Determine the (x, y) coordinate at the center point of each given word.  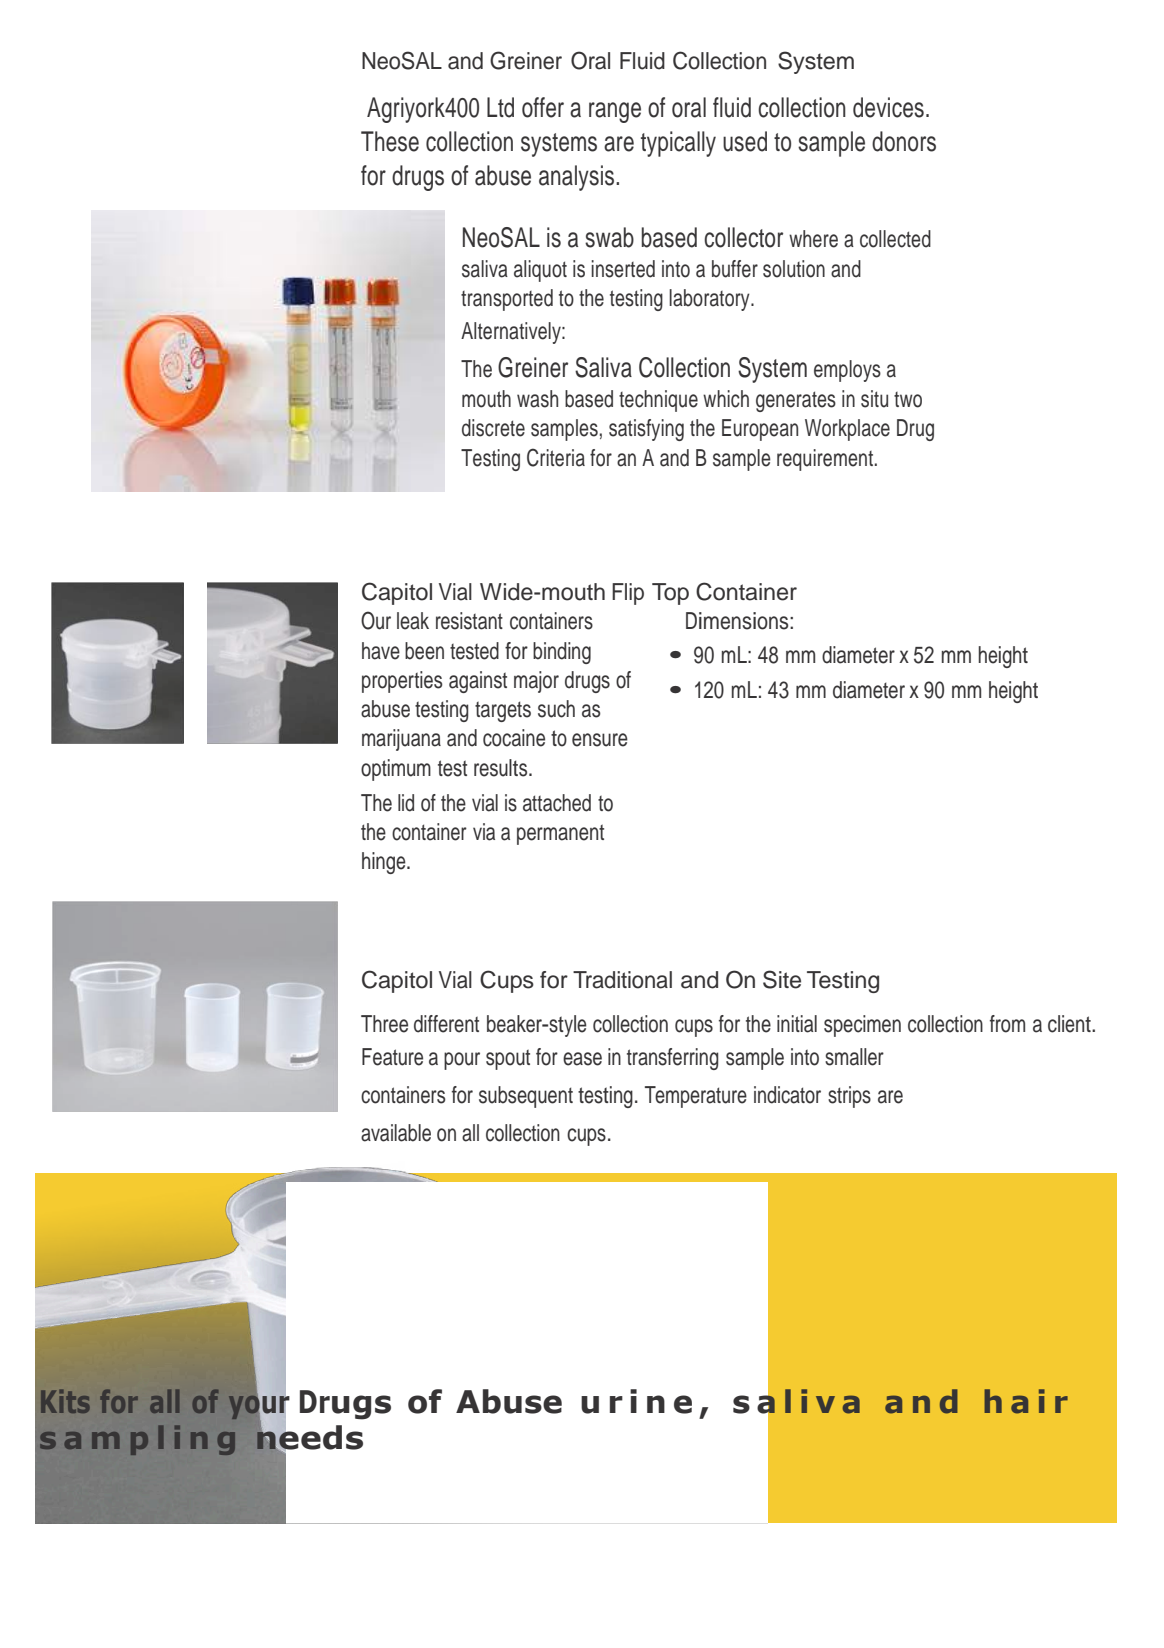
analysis (578, 178)
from (1007, 1024)
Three (384, 1024)
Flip (628, 594)
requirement (825, 460)
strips (849, 1097)
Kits (65, 1401)
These (390, 141)
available (396, 1133)
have (381, 651)
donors (904, 141)
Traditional (622, 980)
